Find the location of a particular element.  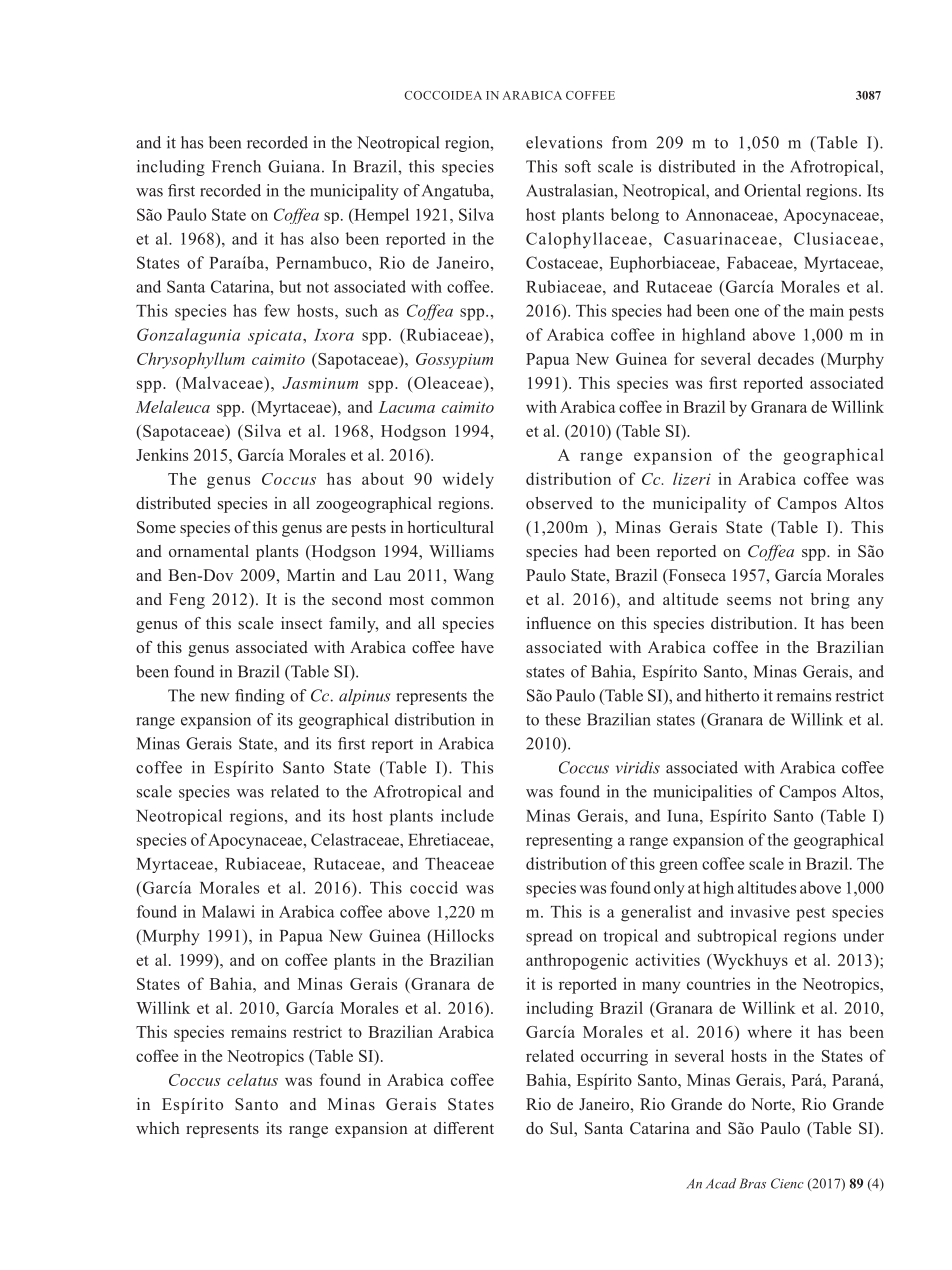

seems is located at coordinates (749, 601).
